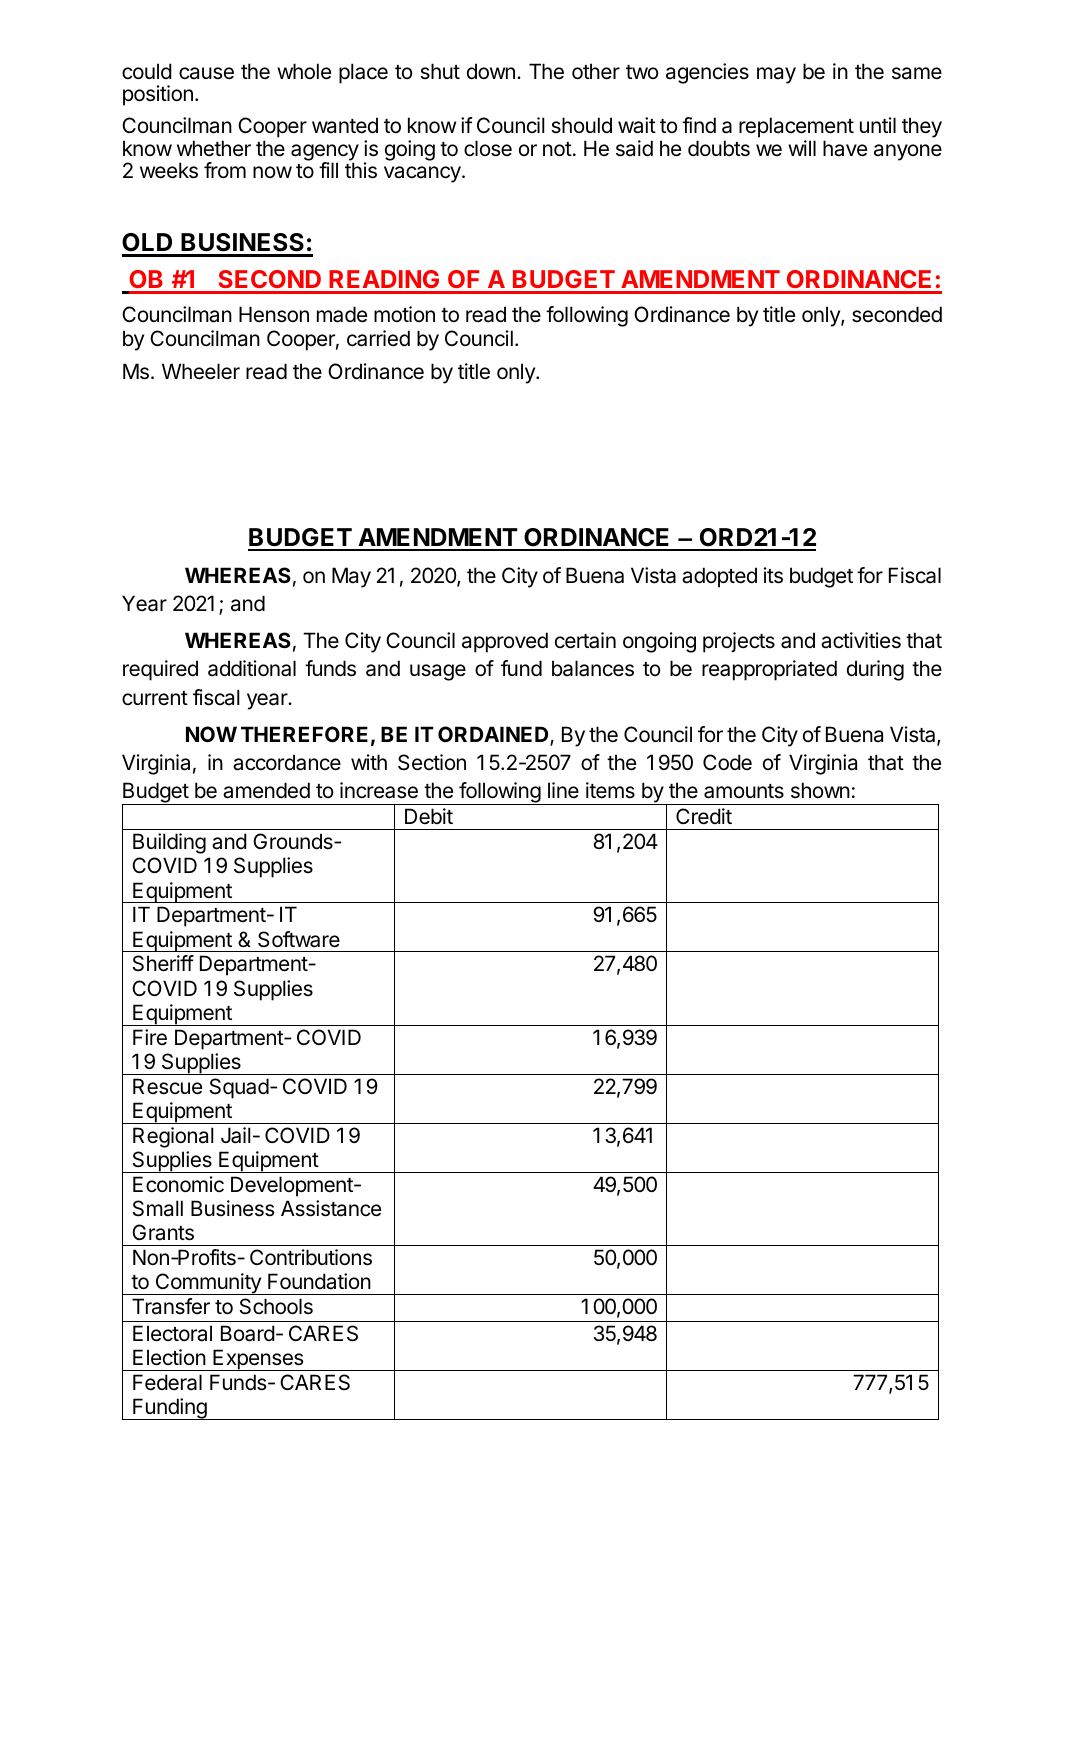  What do you see at coordinates (252, 668) in the document?
I see `additional` at bounding box center [252, 668].
